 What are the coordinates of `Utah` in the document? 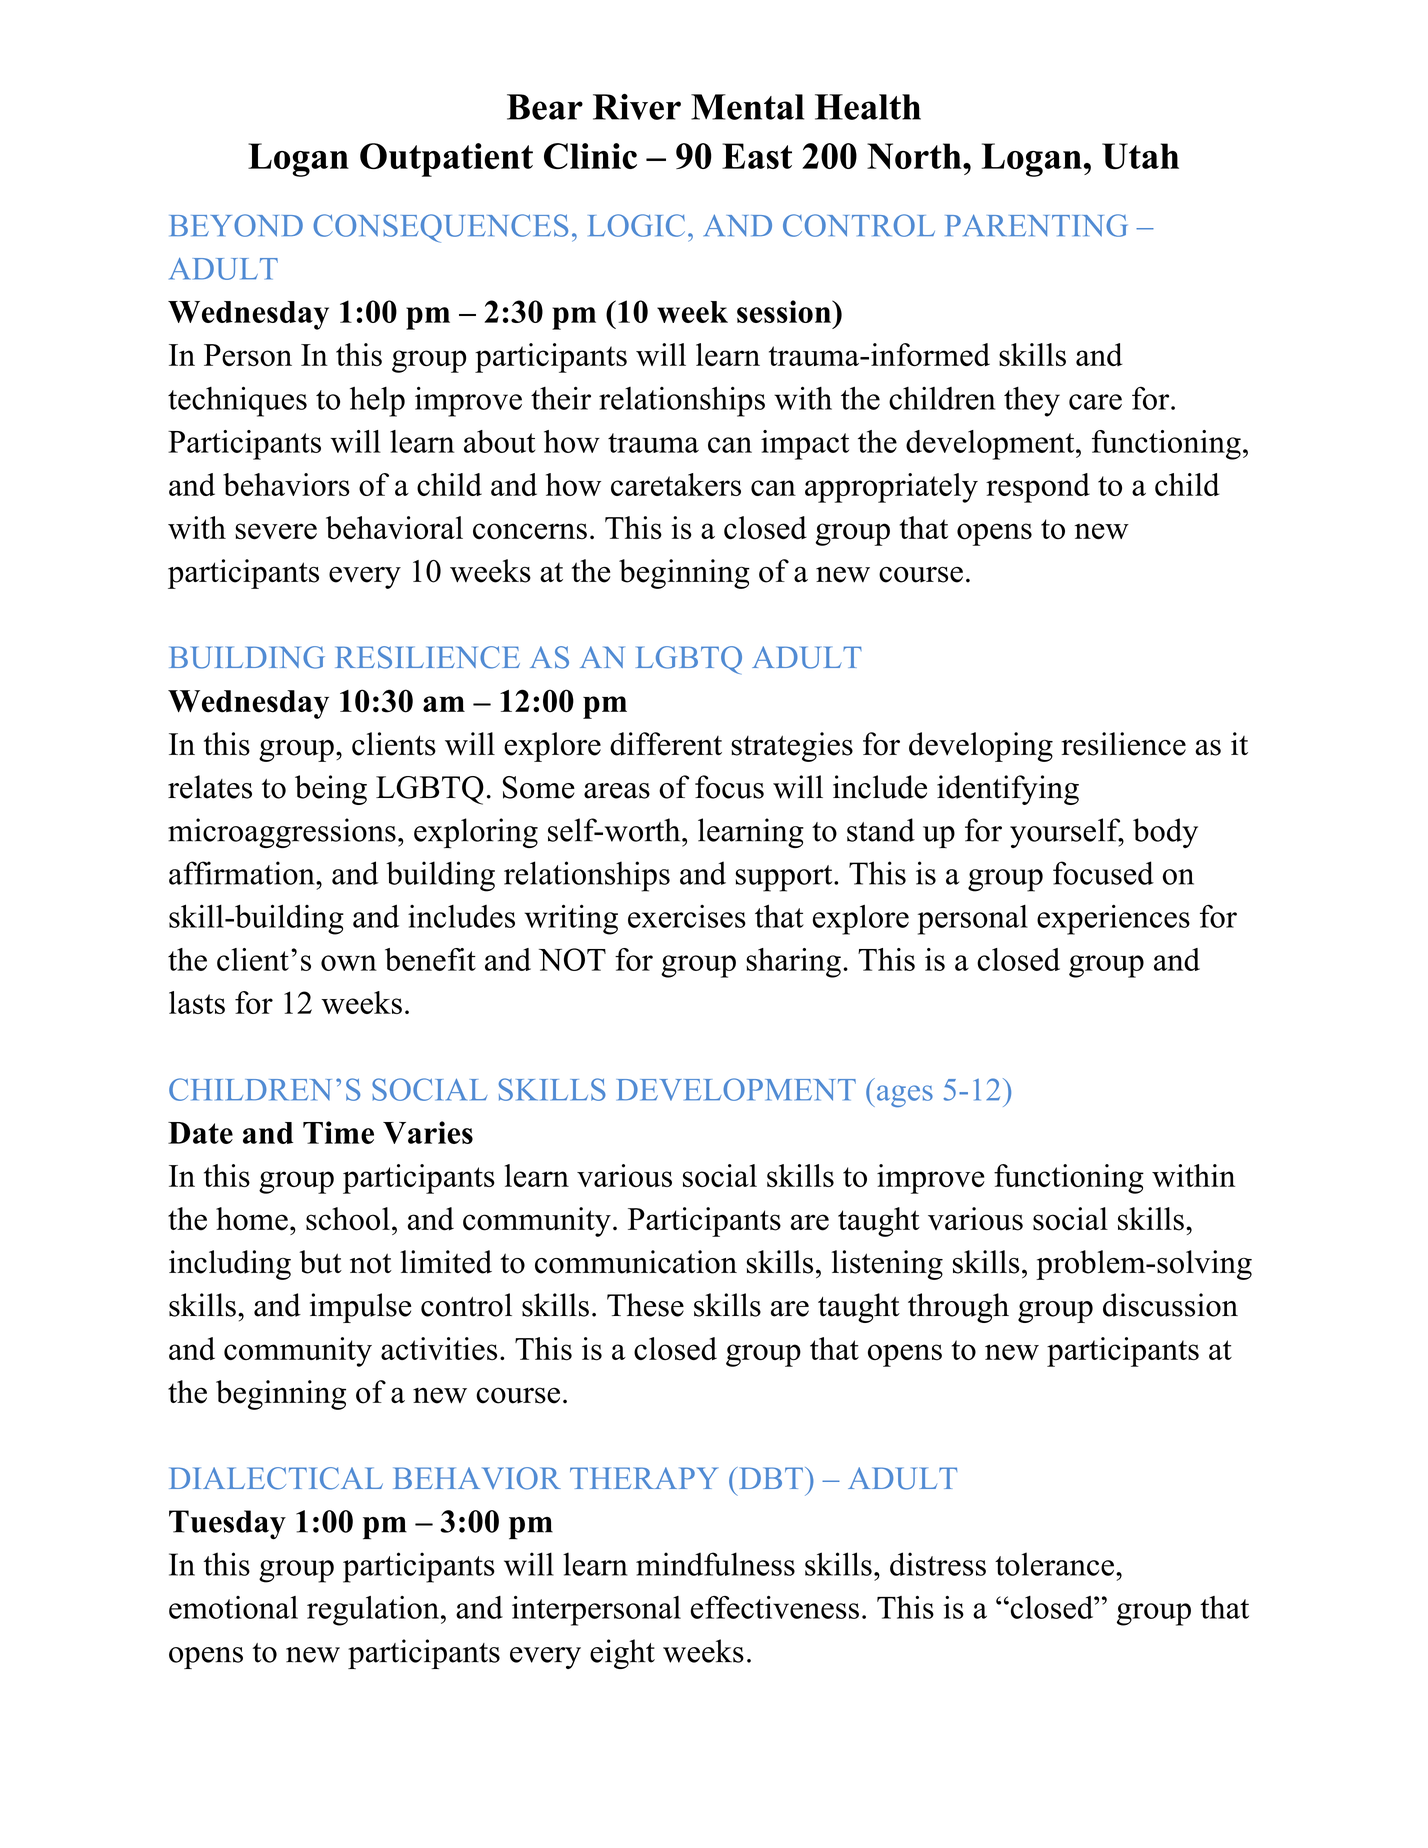 It's located at (1140, 156).
